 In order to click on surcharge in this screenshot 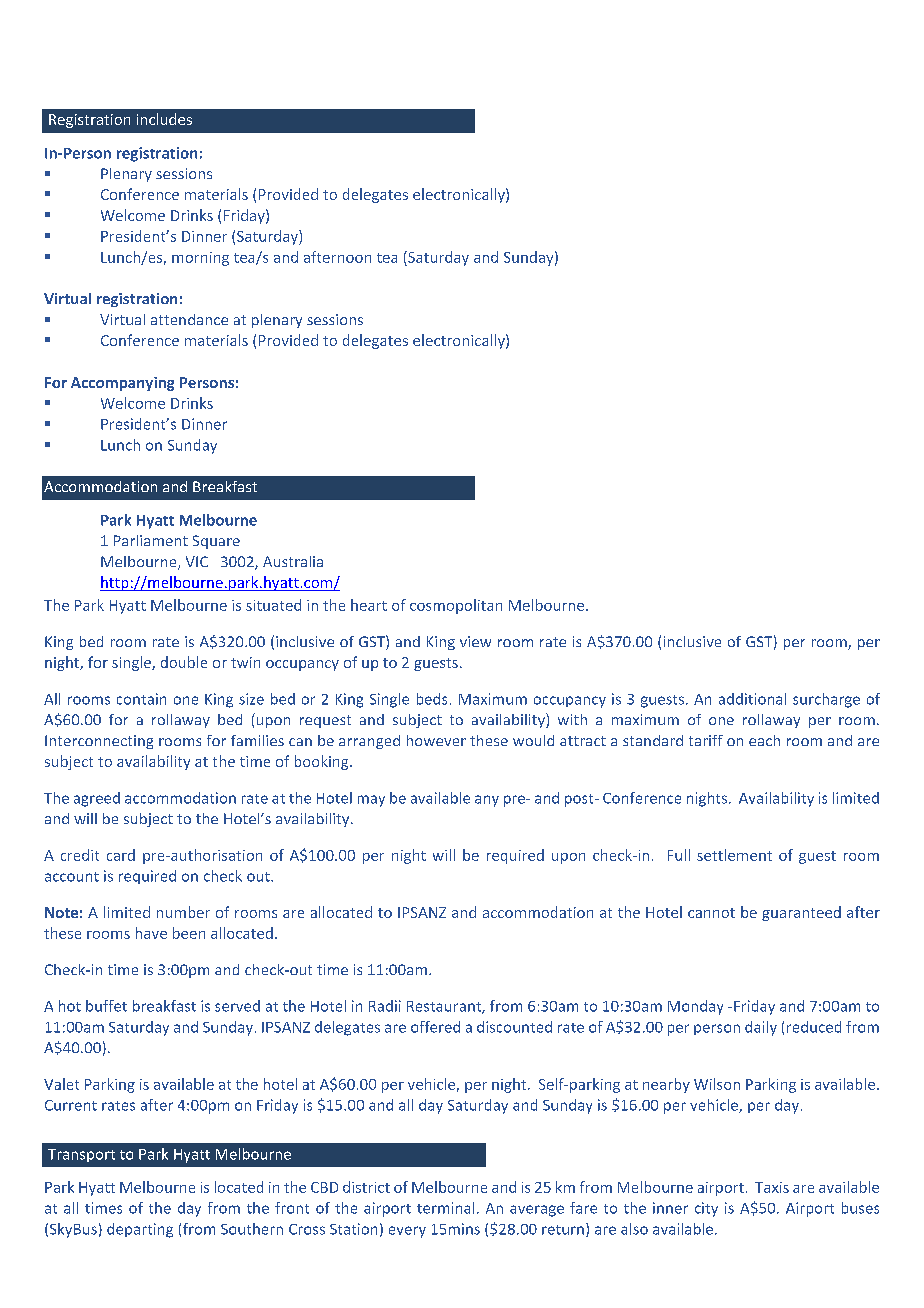, I will do `click(826, 700)`.
